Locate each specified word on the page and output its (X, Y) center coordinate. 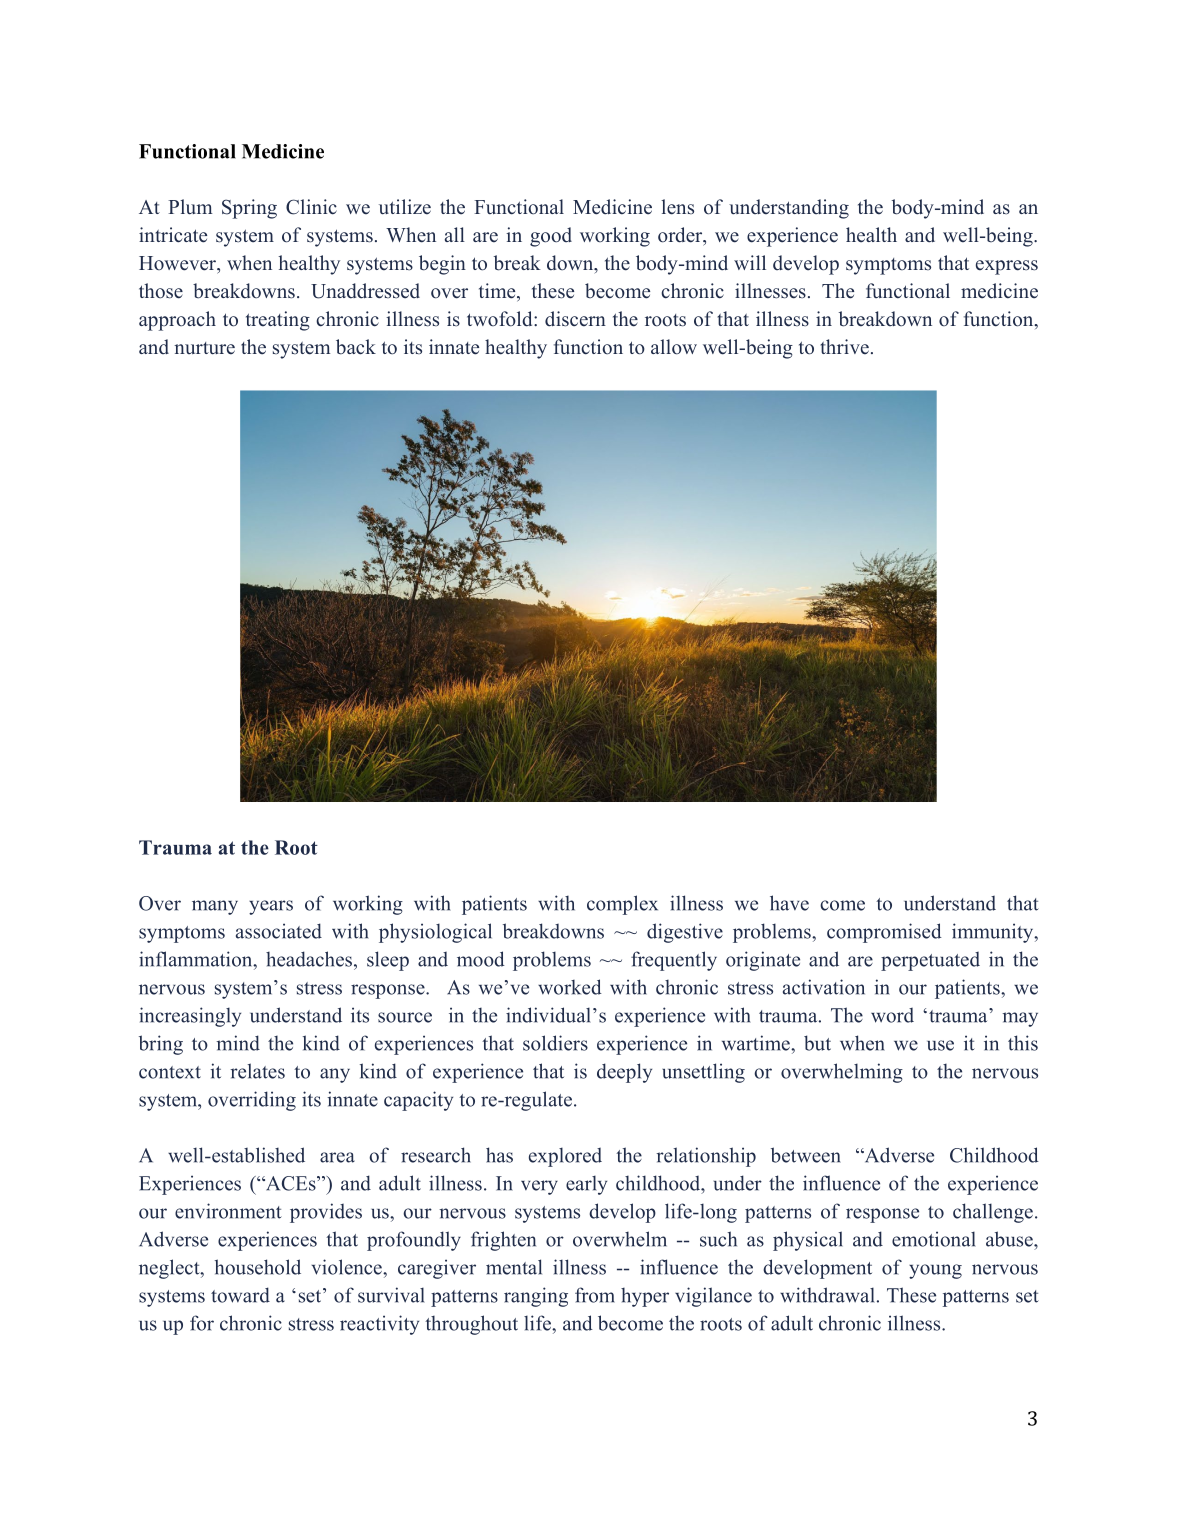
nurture (204, 348)
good (551, 237)
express (1007, 267)
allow (674, 347)
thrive (845, 347)
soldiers (555, 1043)
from (595, 1295)
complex (622, 905)
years (271, 907)
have (789, 903)
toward (240, 1295)
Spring (249, 209)
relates (257, 1071)
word (892, 1015)
